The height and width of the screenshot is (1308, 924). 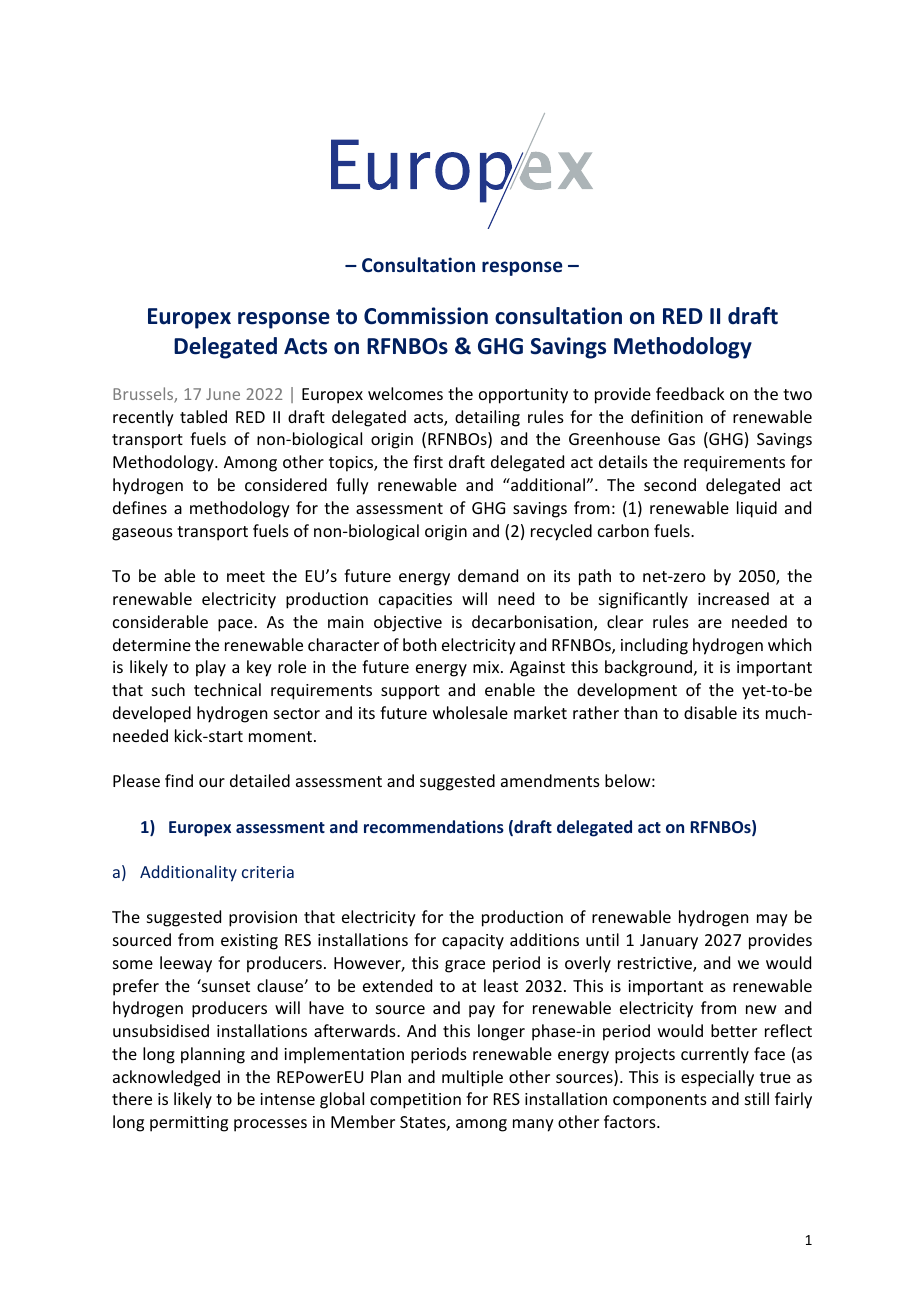 I want to click on June, so click(x=223, y=394).
